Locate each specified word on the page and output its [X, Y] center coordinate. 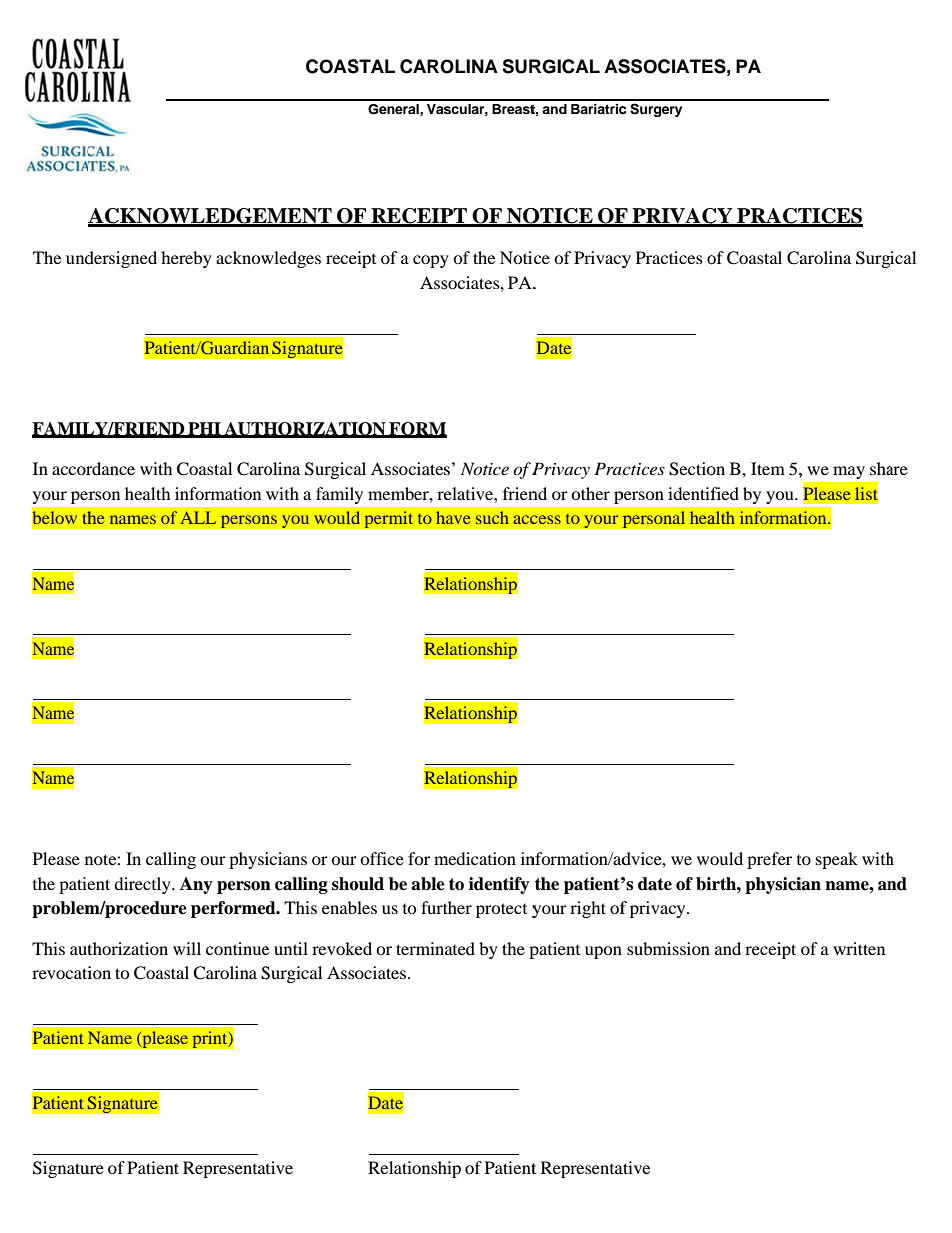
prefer [769, 860]
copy [431, 261]
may [849, 472]
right [588, 909]
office [382, 858]
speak [837, 860]
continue [237, 948]
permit [389, 520]
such [492, 517]
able [428, 884]
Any [196, 885]
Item [768, 468]
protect [501, 910]
